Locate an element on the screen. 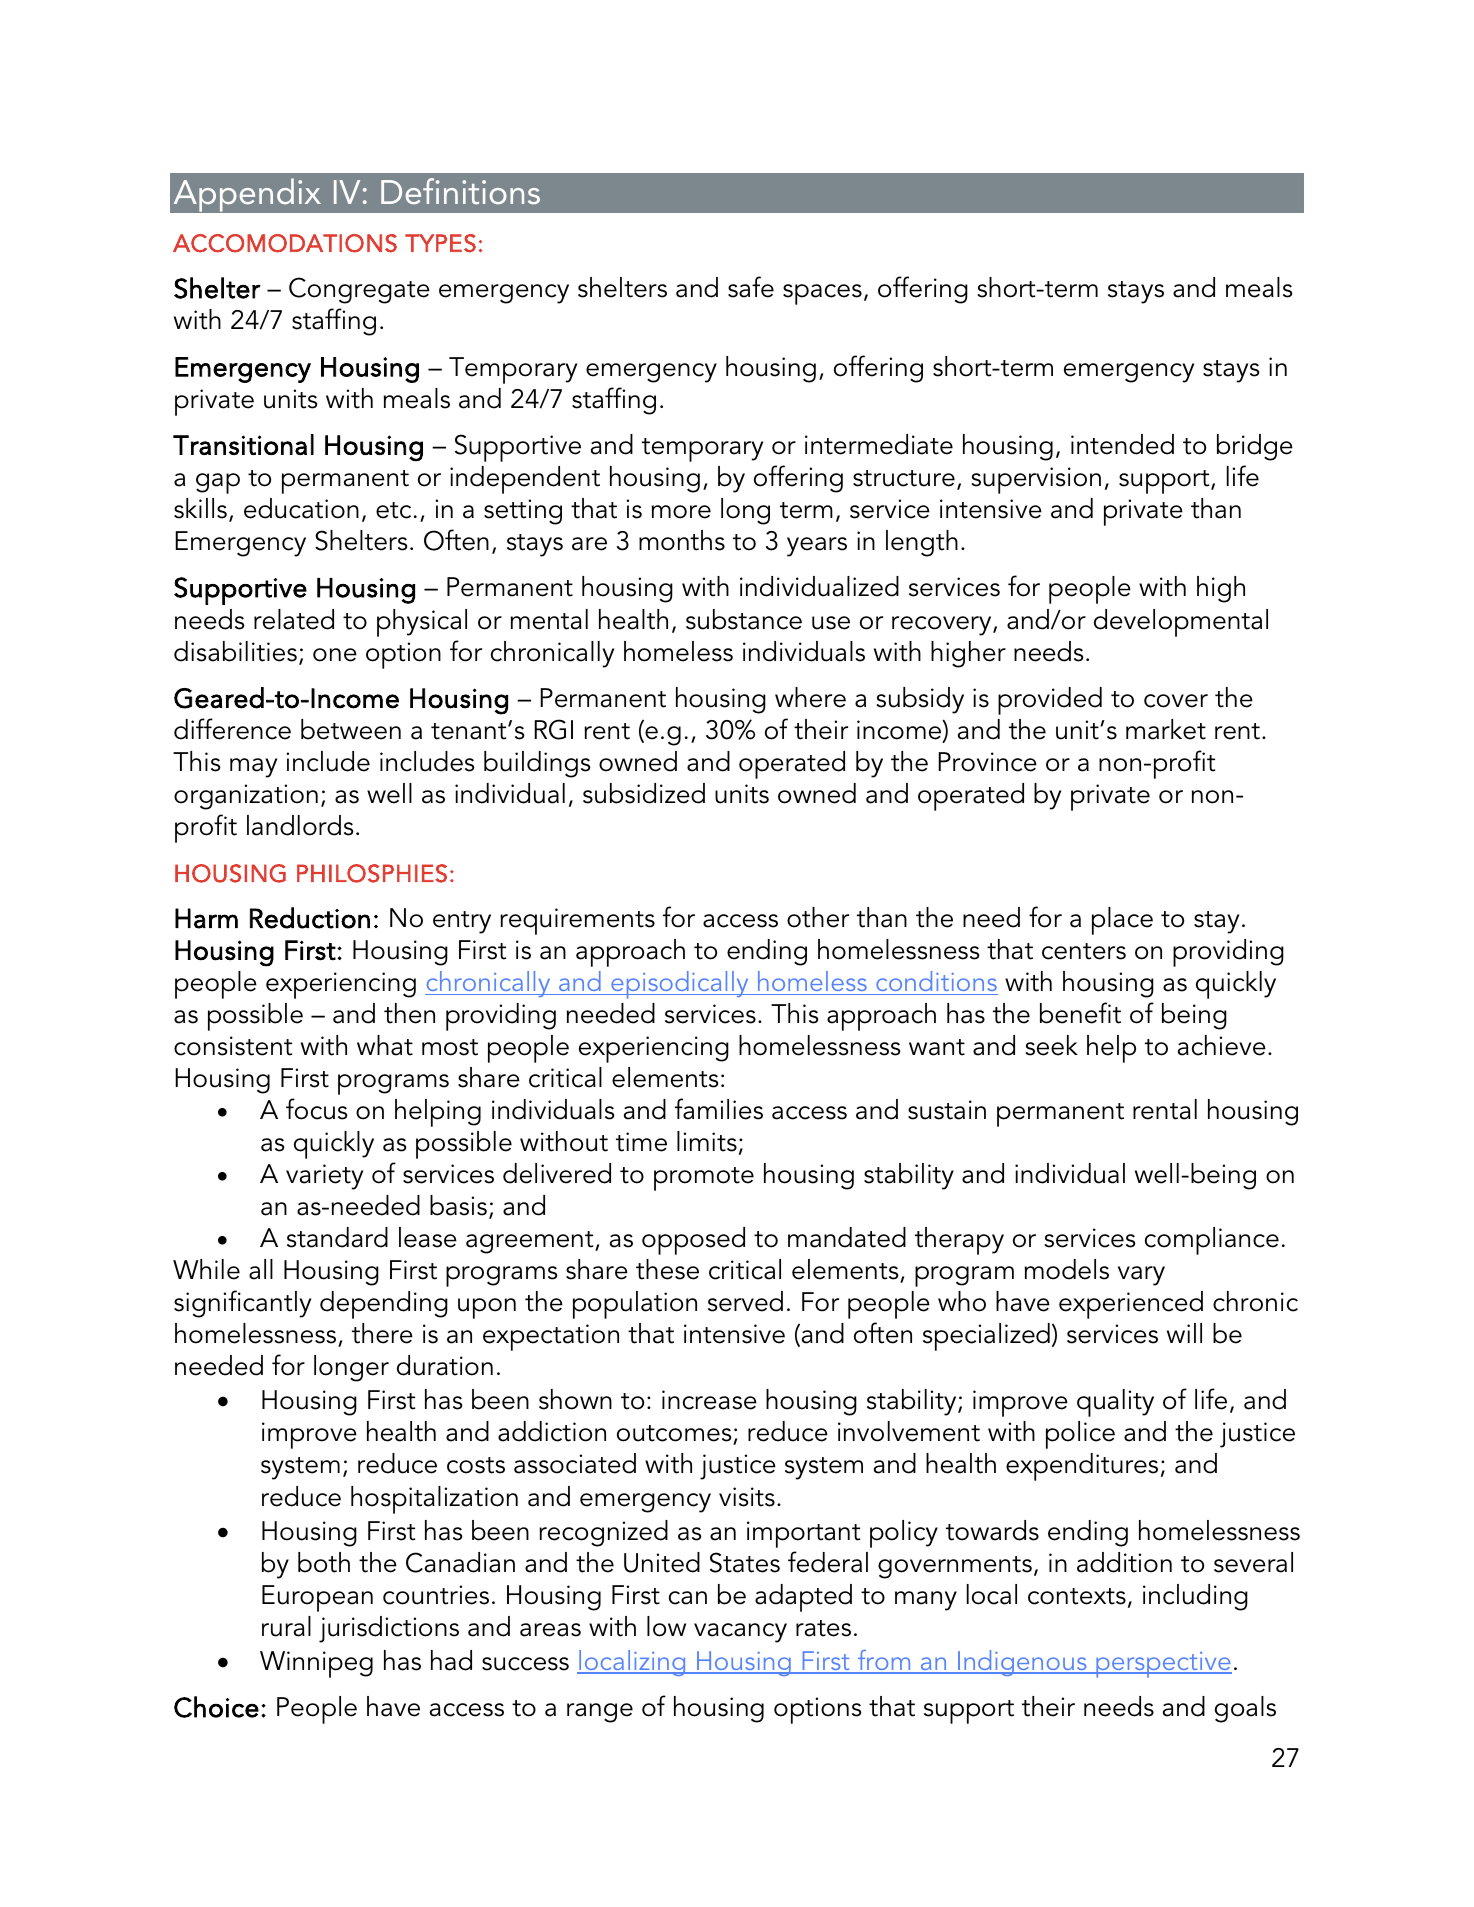 The width and height of the screenshot is (1474, 1907). promote is located at coordinates (704, 1179).
